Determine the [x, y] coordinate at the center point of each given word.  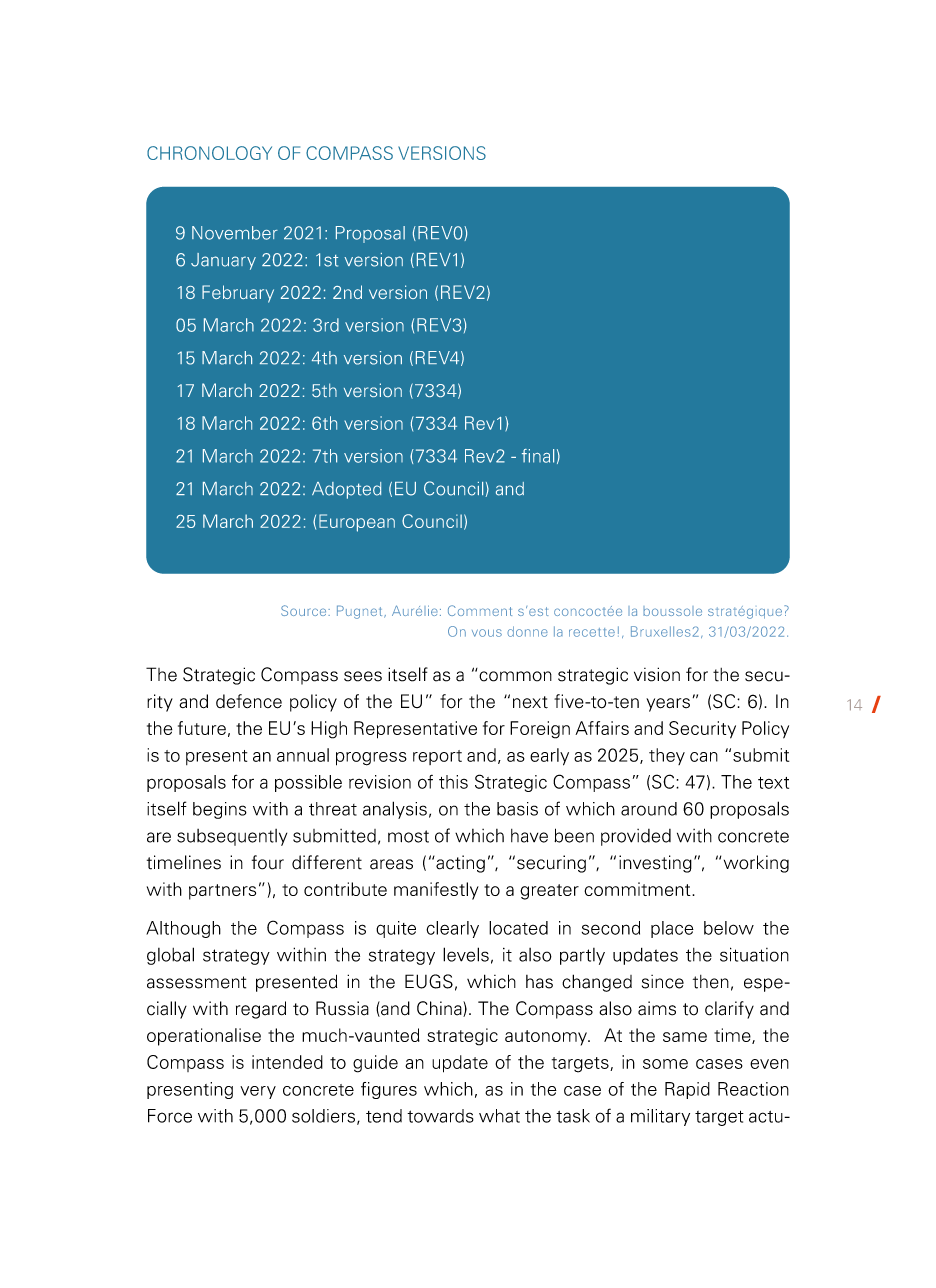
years [668, 705]
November [235, 233]
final [538, 456]
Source [305, 610]
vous [487, 633]
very [258, 1092]
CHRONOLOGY [209, 153]
